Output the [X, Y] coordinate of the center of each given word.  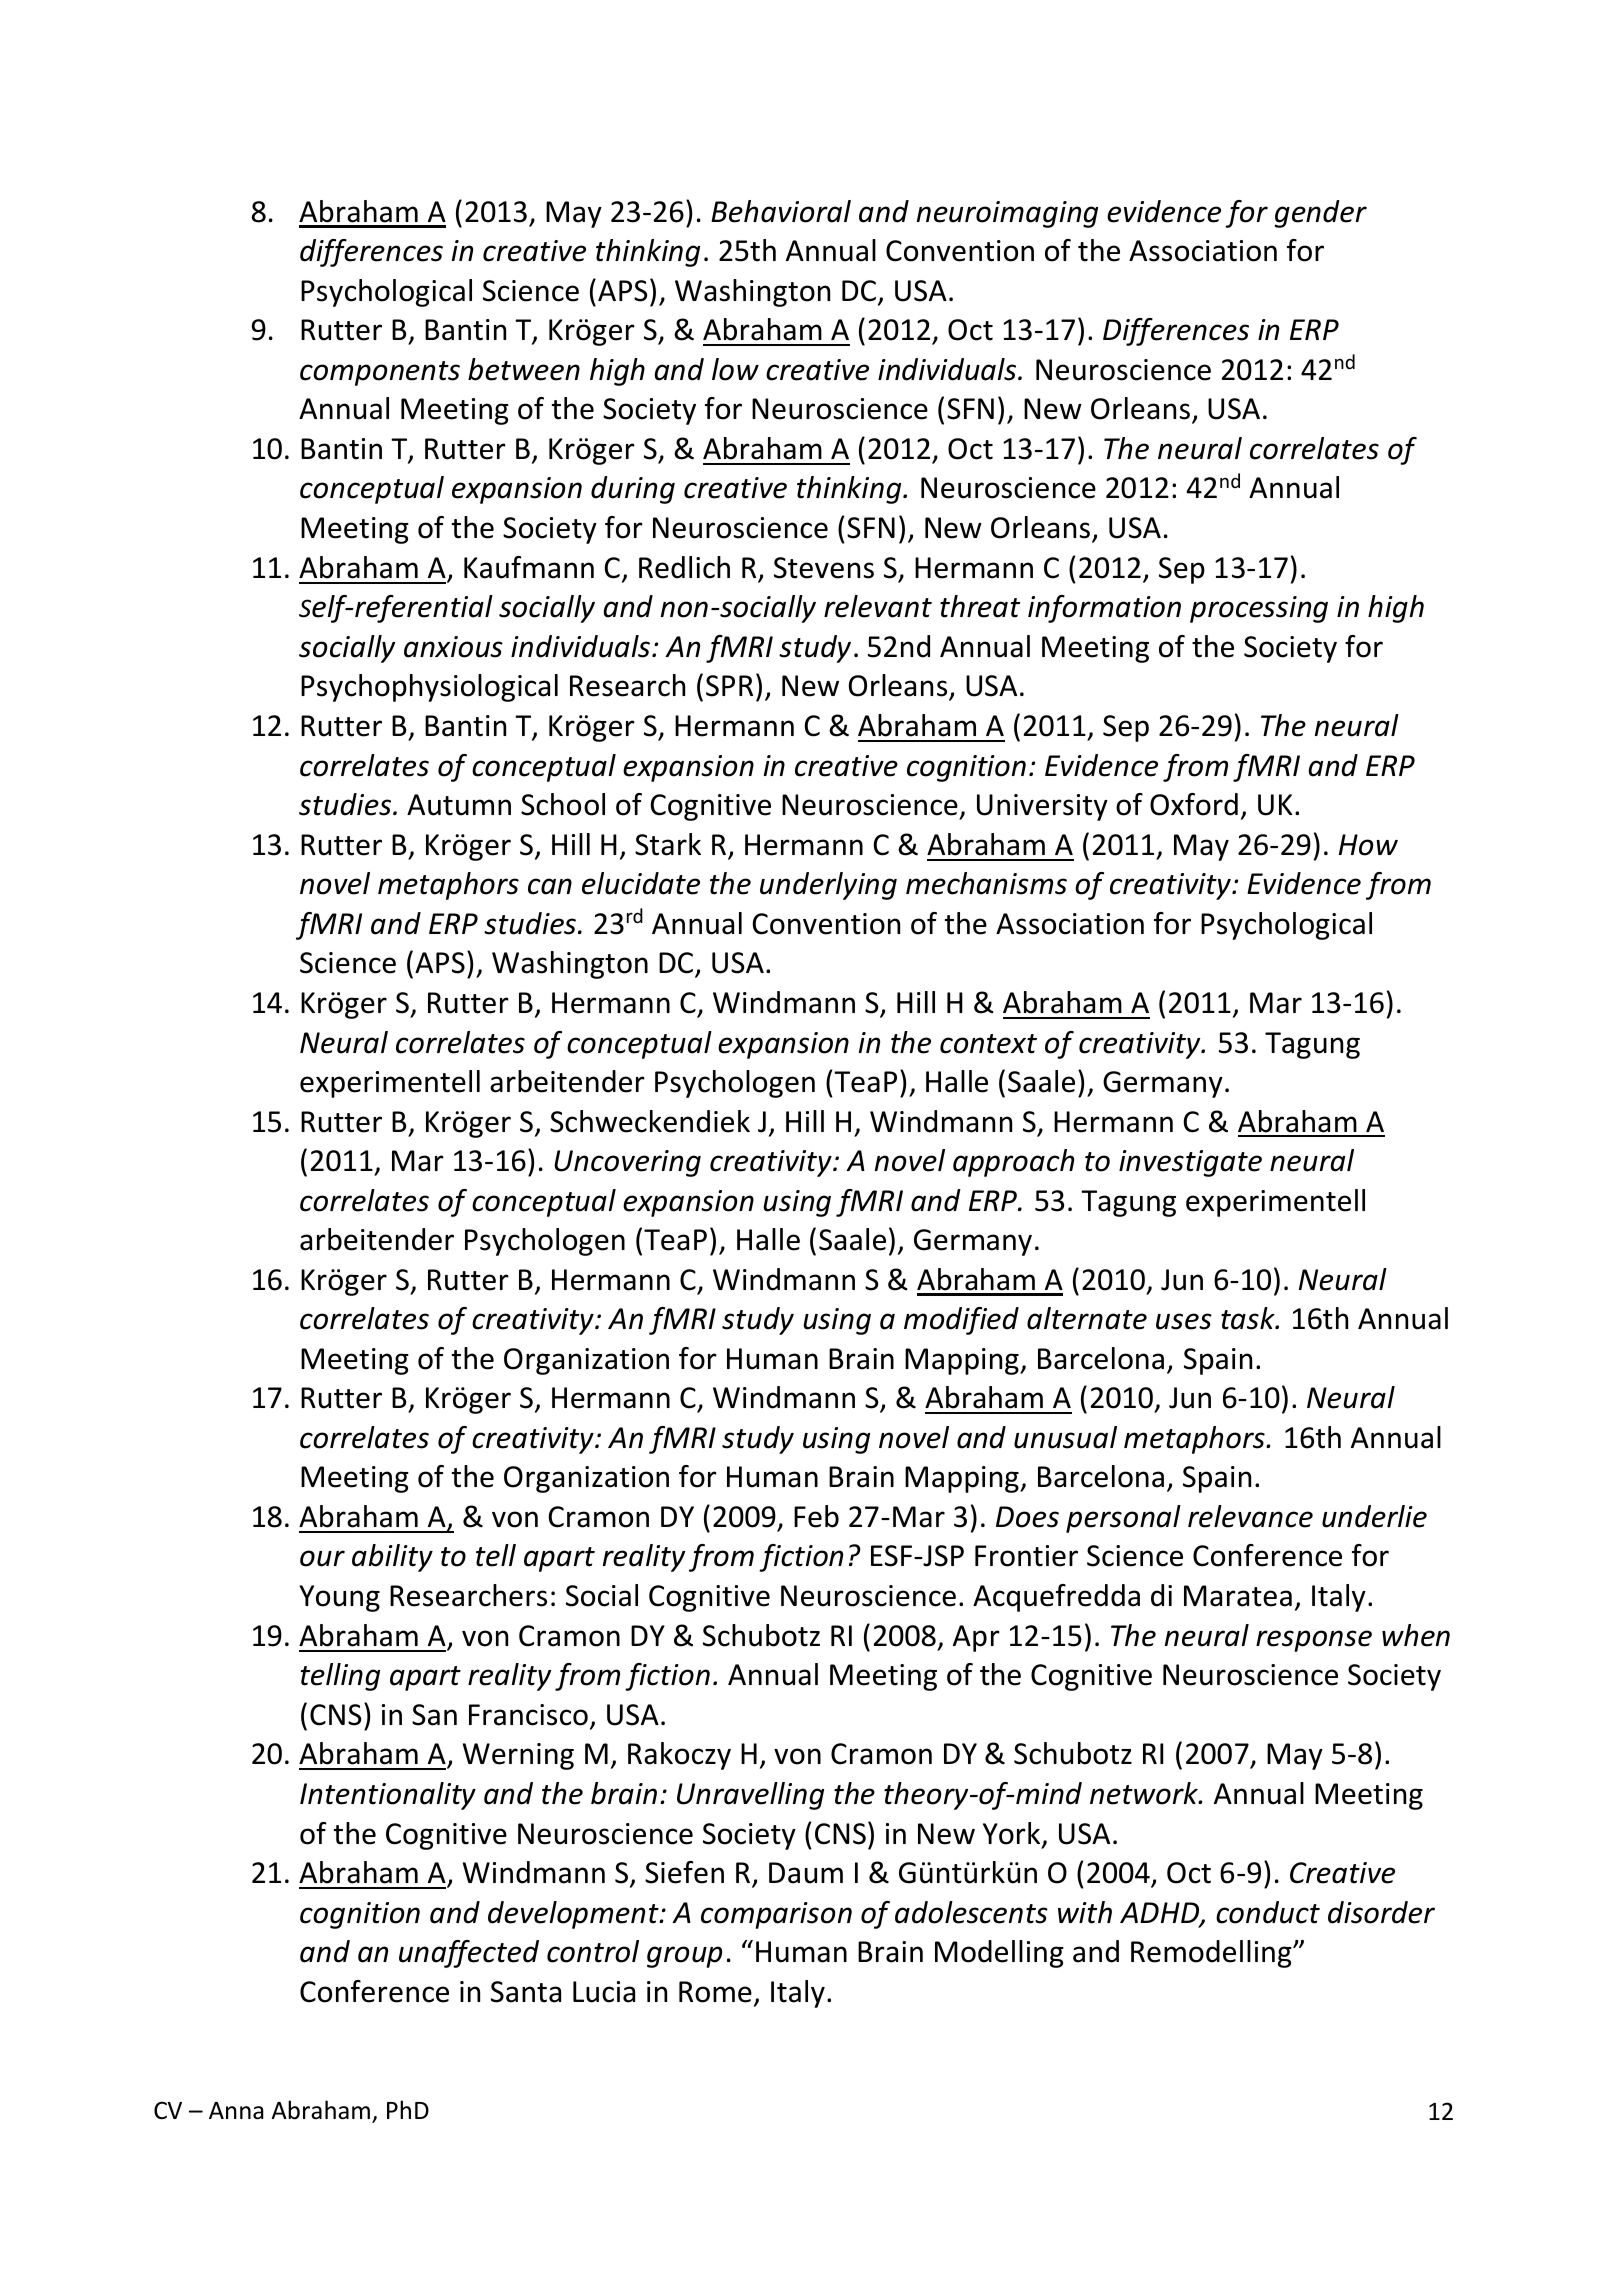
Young [339, 1598]
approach [1013, 1163]
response [1314, 1641]
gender [1321, 214]
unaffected [469, 1954]
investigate [1190, 1163]
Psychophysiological [429, 688]
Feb [816, 1516]
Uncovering [627, 1163]
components [380, 373]
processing [1259, 609]
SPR [729, 686]
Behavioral [781, 211]
